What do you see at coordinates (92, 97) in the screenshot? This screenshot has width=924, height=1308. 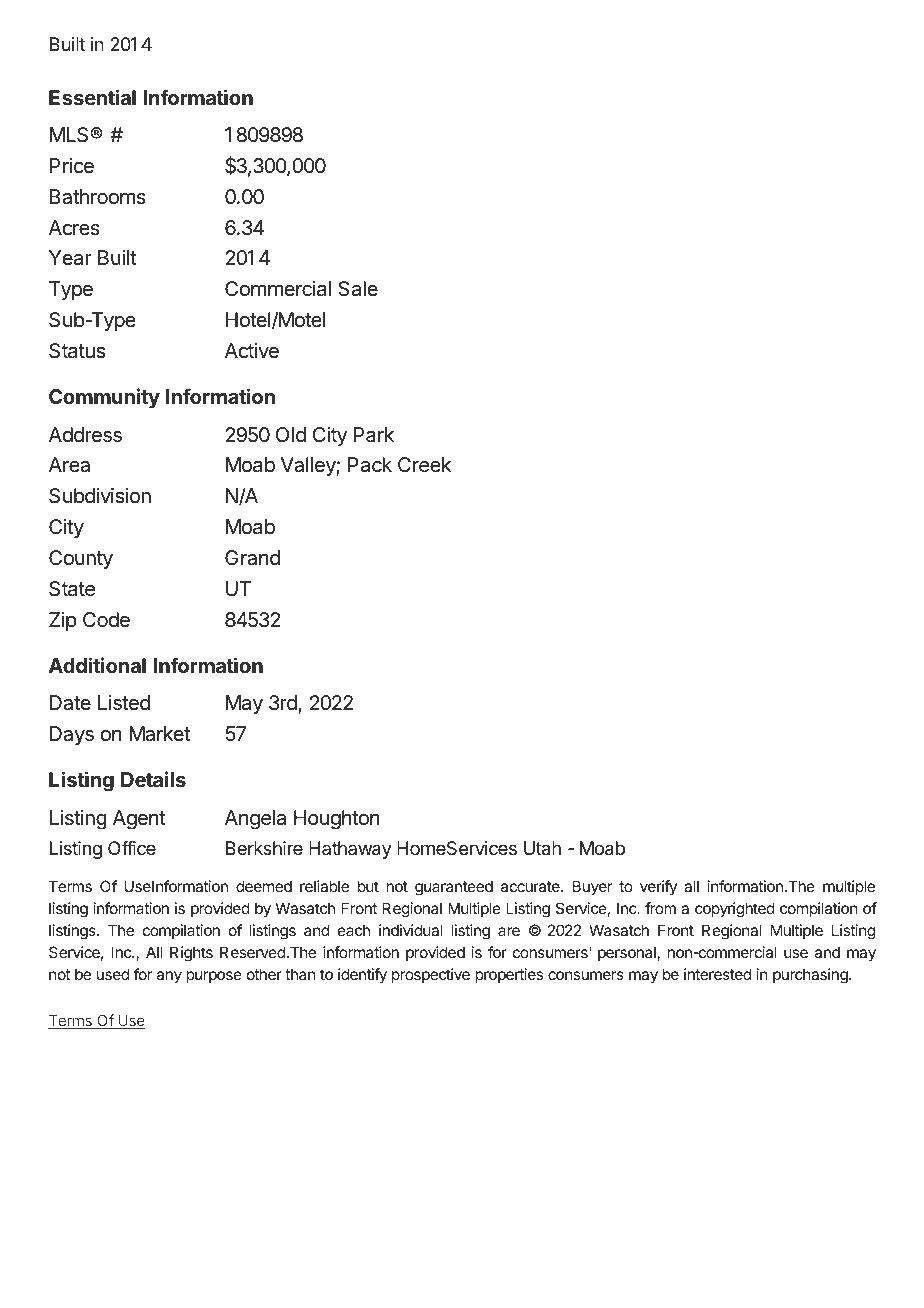 I see `Essential` at bounding box center [92, 97].
